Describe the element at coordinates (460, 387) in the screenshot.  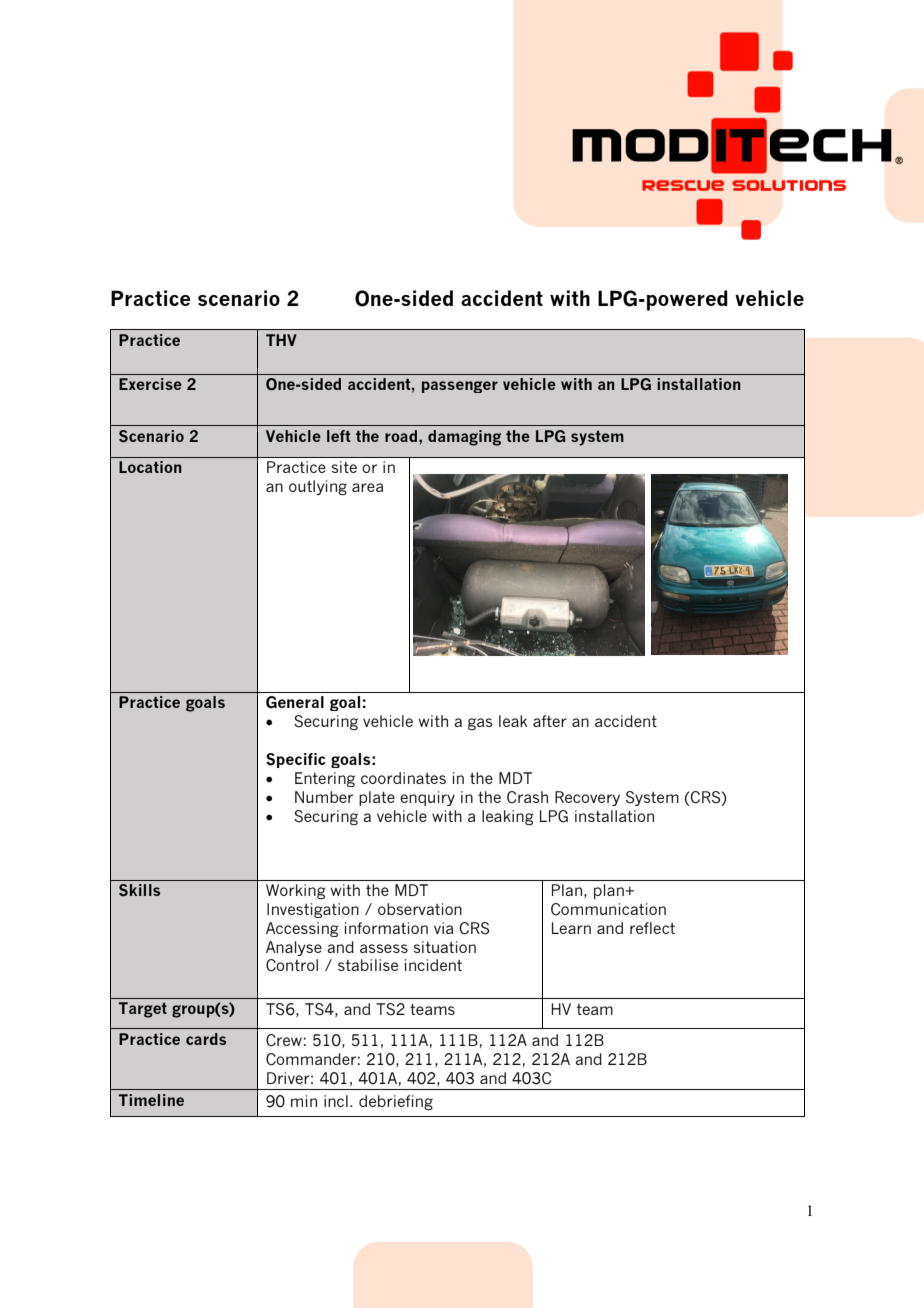
I see `passenger` at that location.
